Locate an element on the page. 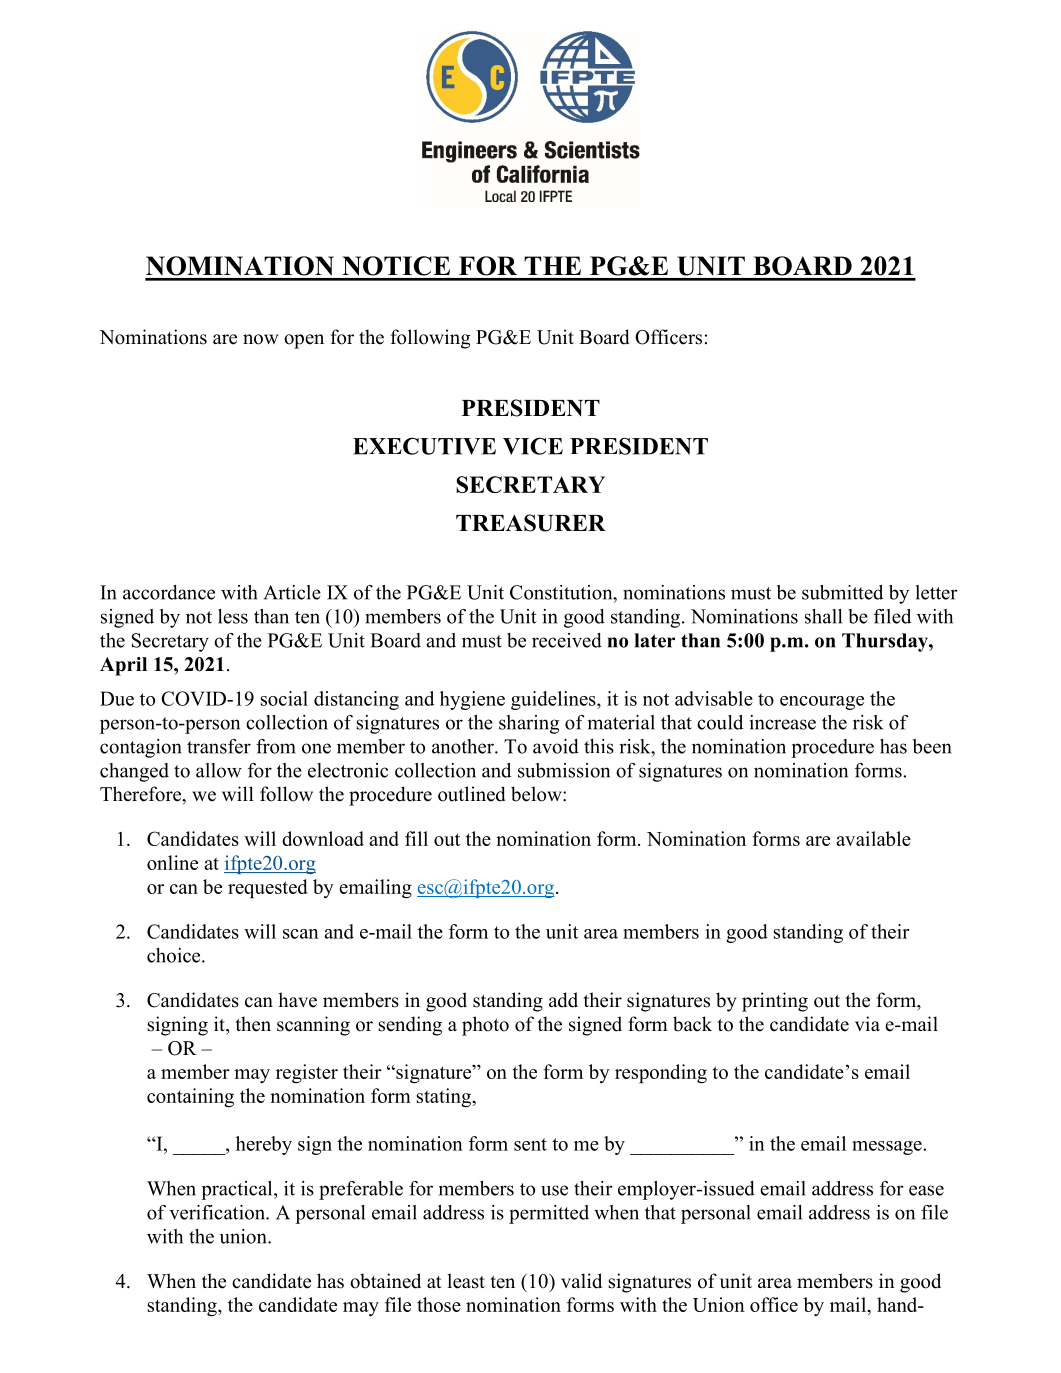  via is located at coordinates (867, 1023).
